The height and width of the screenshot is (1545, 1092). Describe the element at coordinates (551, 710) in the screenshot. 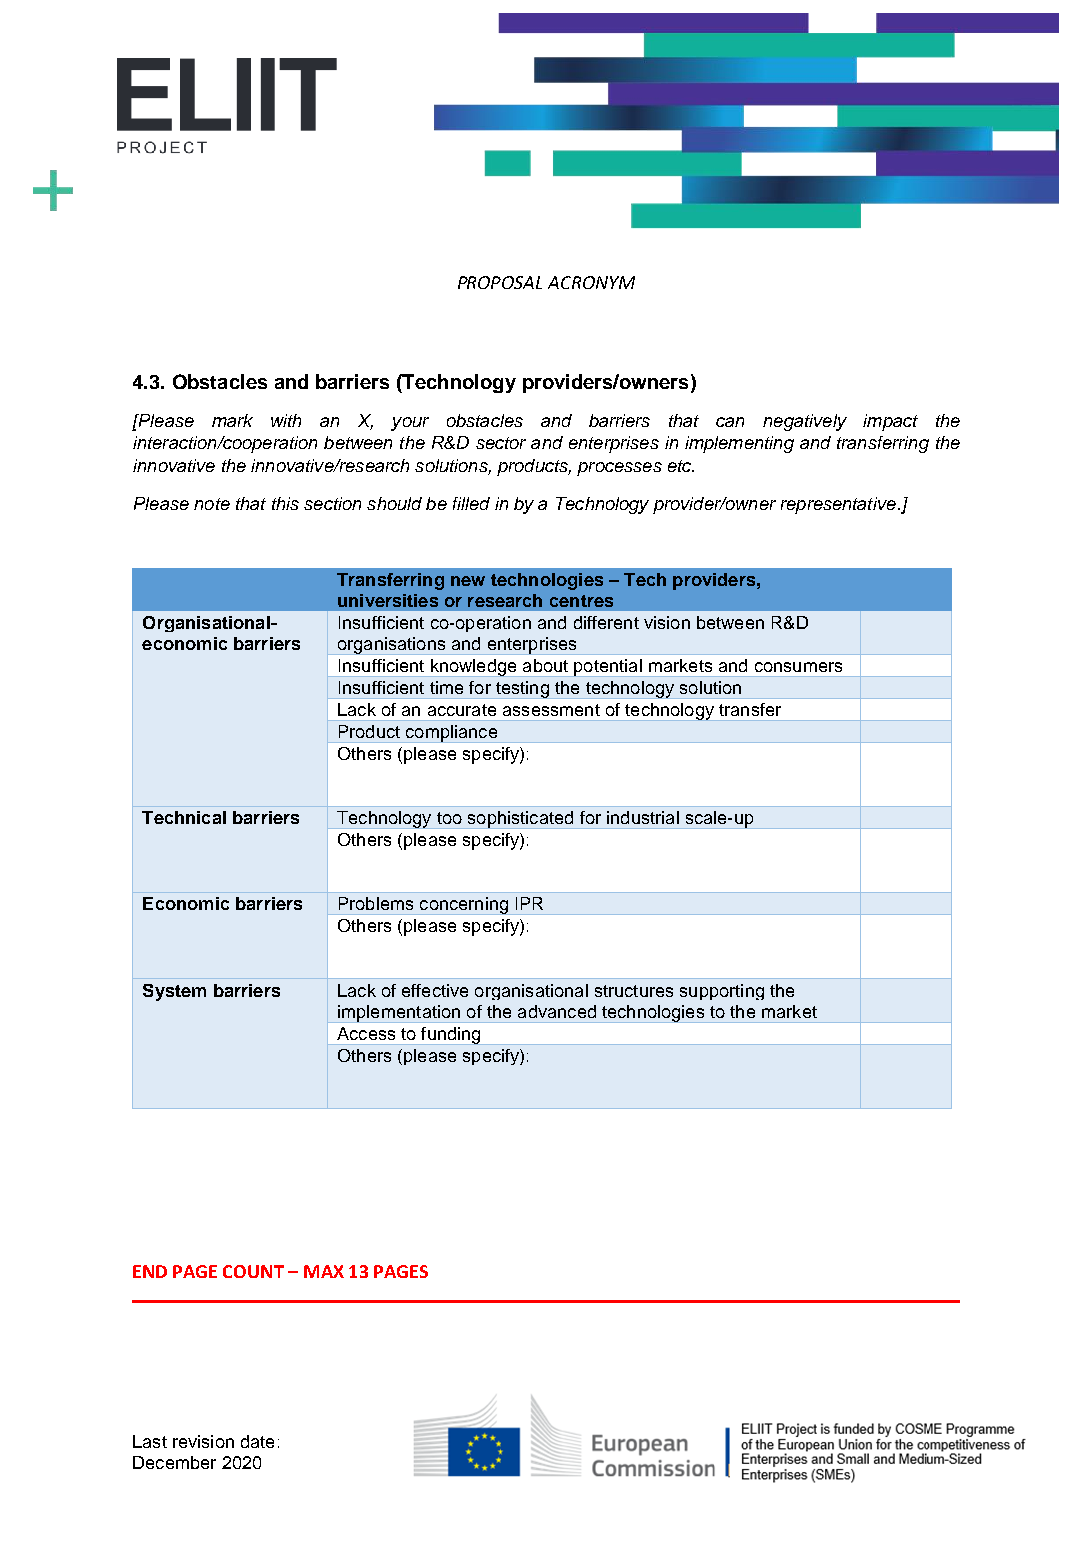

I see `assessment` at that location.
